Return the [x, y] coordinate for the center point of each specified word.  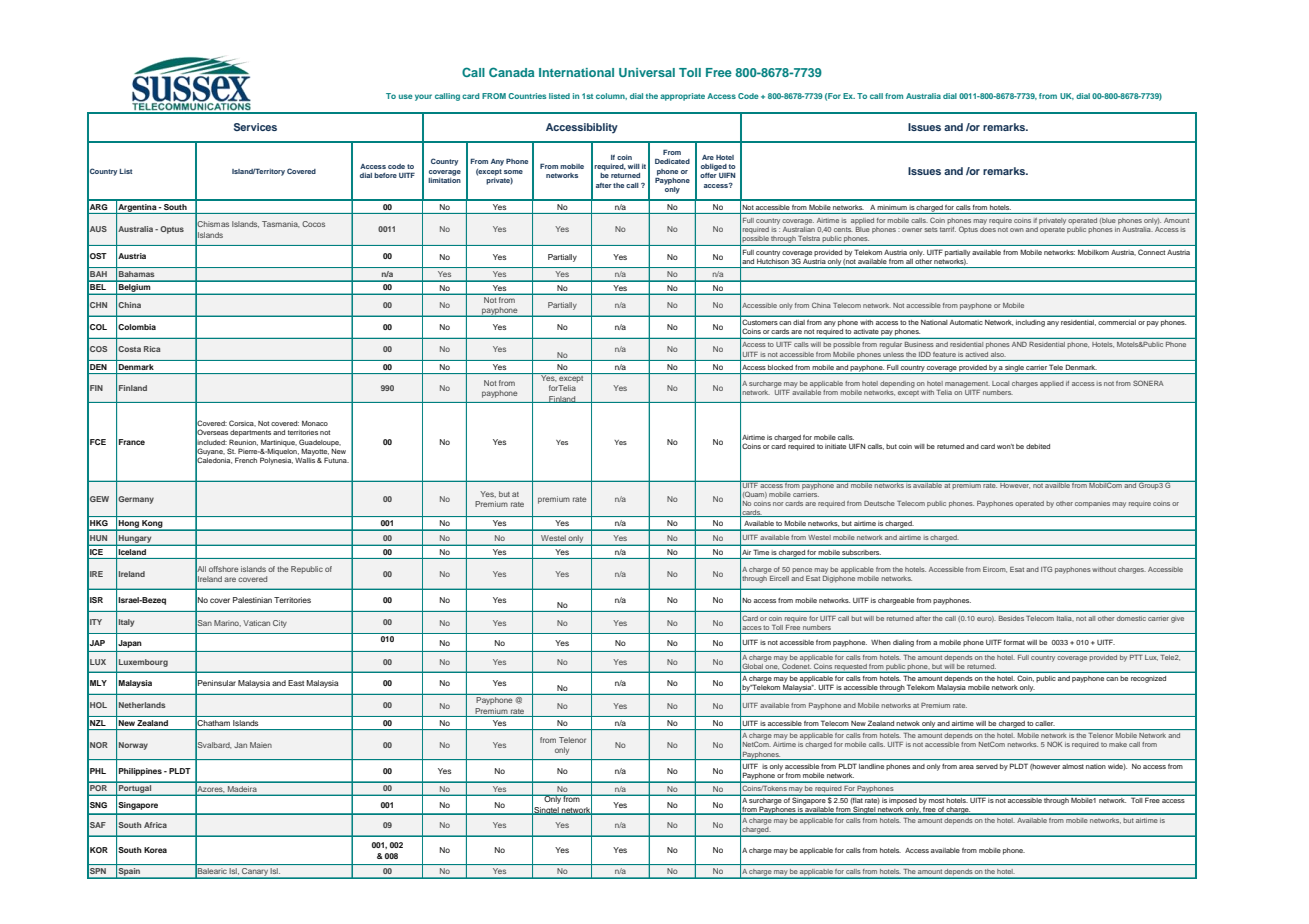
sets [931, 230]
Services [255, 127]
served [987, 766]
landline [871, 766]
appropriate [682, 97]
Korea [155, 850]
